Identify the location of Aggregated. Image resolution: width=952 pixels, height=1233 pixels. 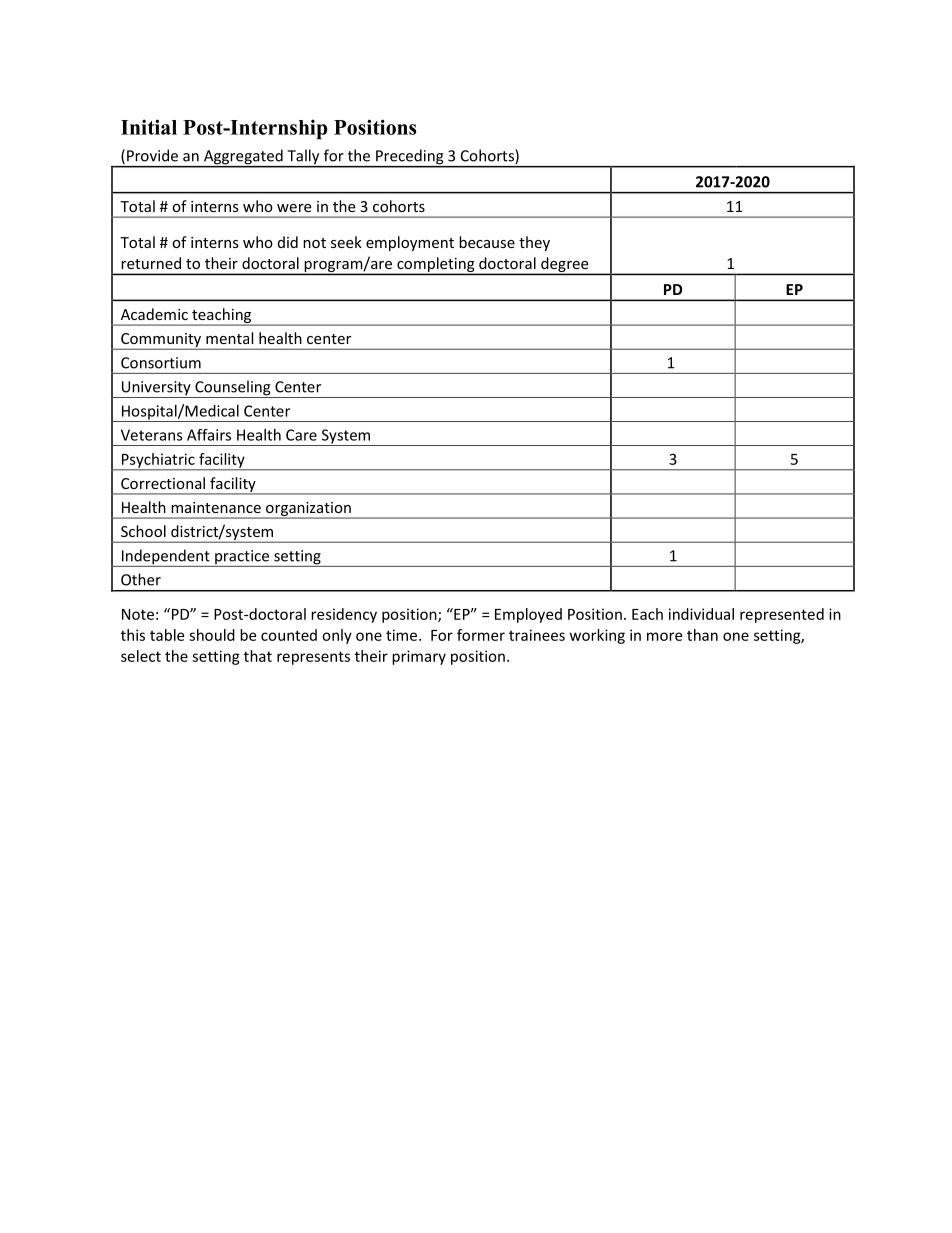
(243, 158).
